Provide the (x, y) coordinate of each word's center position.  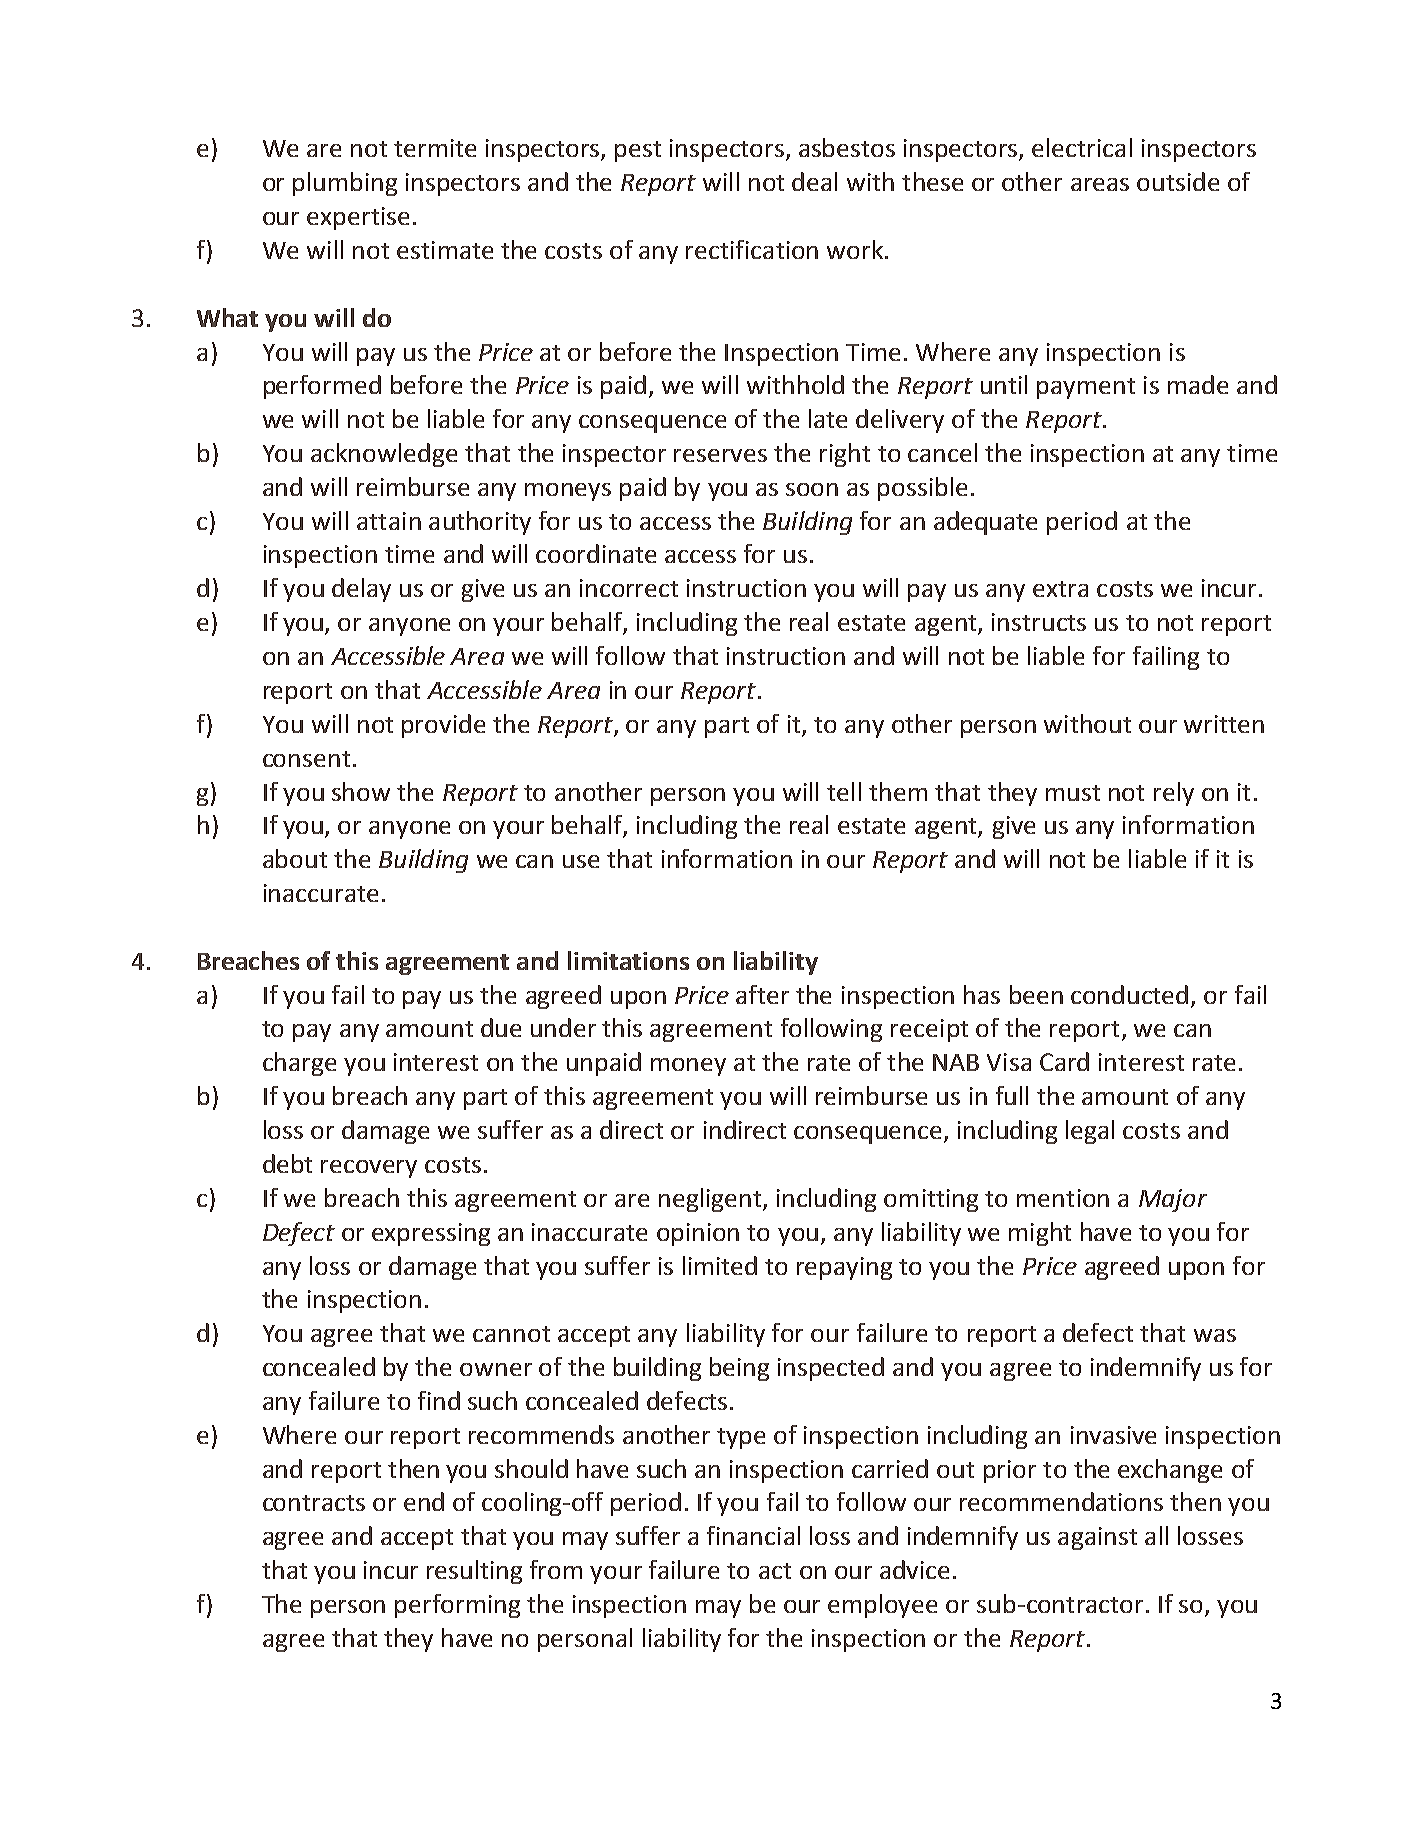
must (1073, 793)
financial (753, 1535)
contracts (314, 1503)
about (295, 858)
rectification (752, 249)
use (581, 861)
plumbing (345, 184)
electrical (1082, 147)
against (1097, 1538)
